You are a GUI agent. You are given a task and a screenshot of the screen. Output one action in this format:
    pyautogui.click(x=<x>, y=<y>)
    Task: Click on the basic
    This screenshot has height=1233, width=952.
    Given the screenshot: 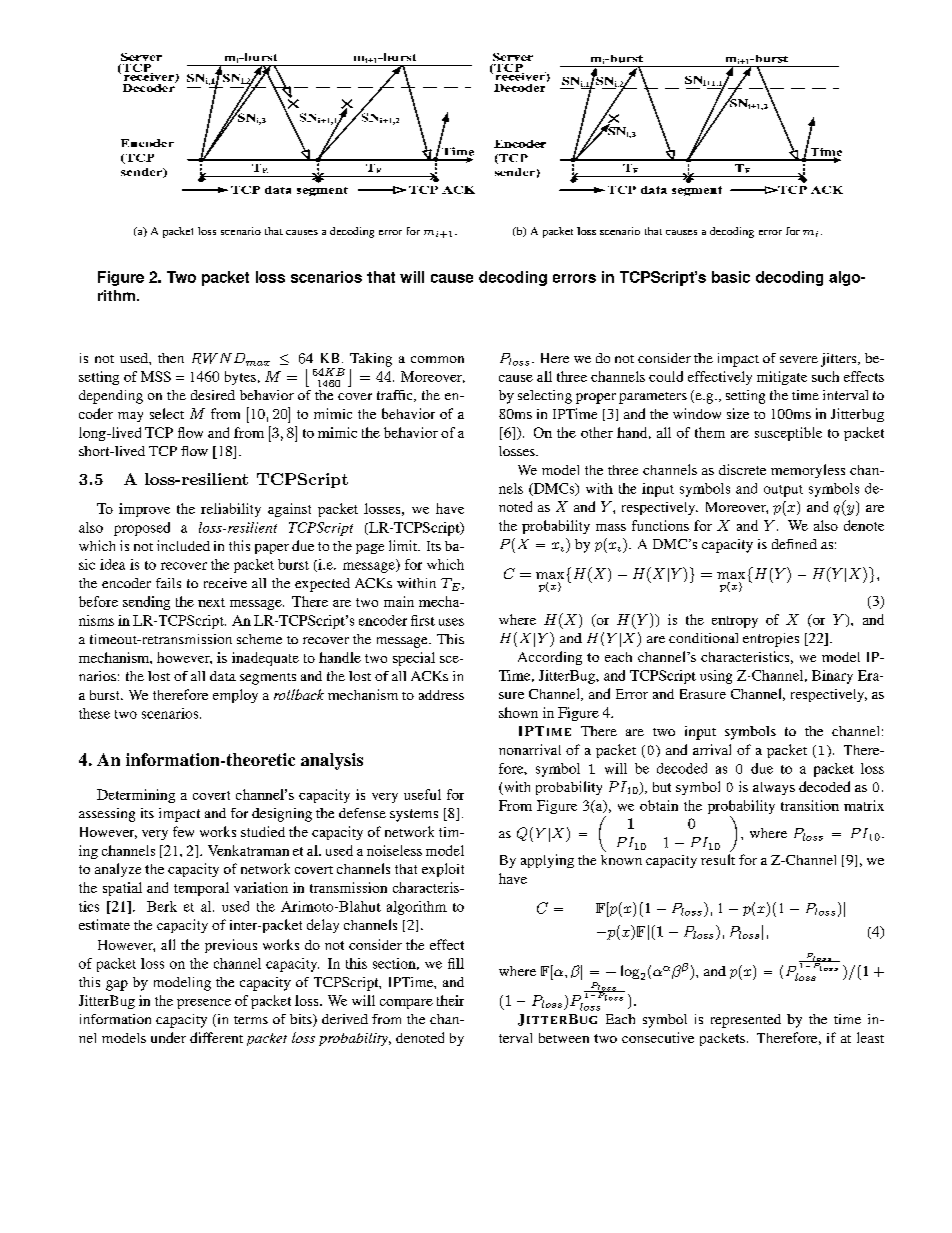 What is the action you would take?
    pyautogui.click(x=731, y=277)
